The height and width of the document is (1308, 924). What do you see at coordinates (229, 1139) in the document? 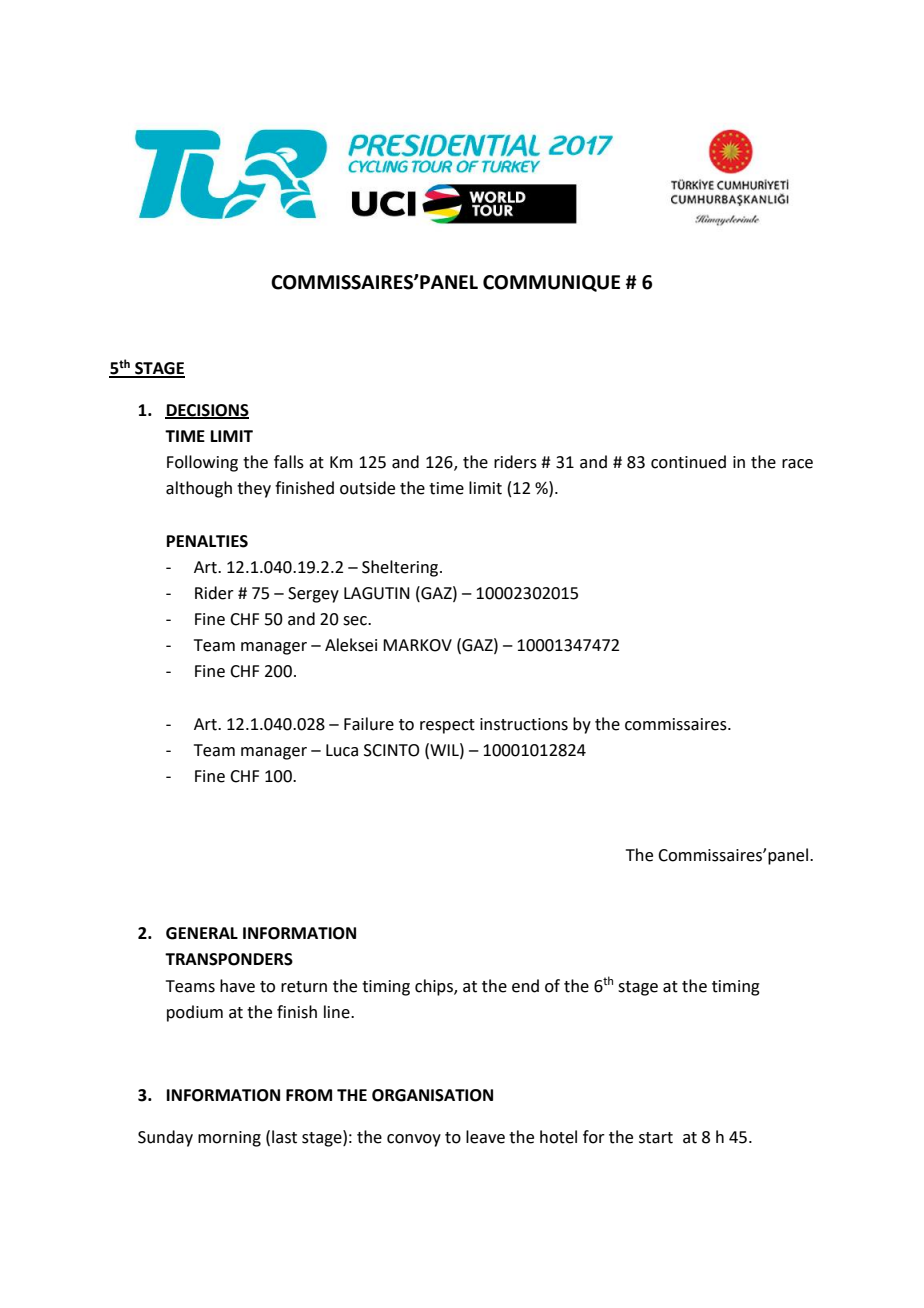
I see `morning` at bounding box center [229, 1139].
